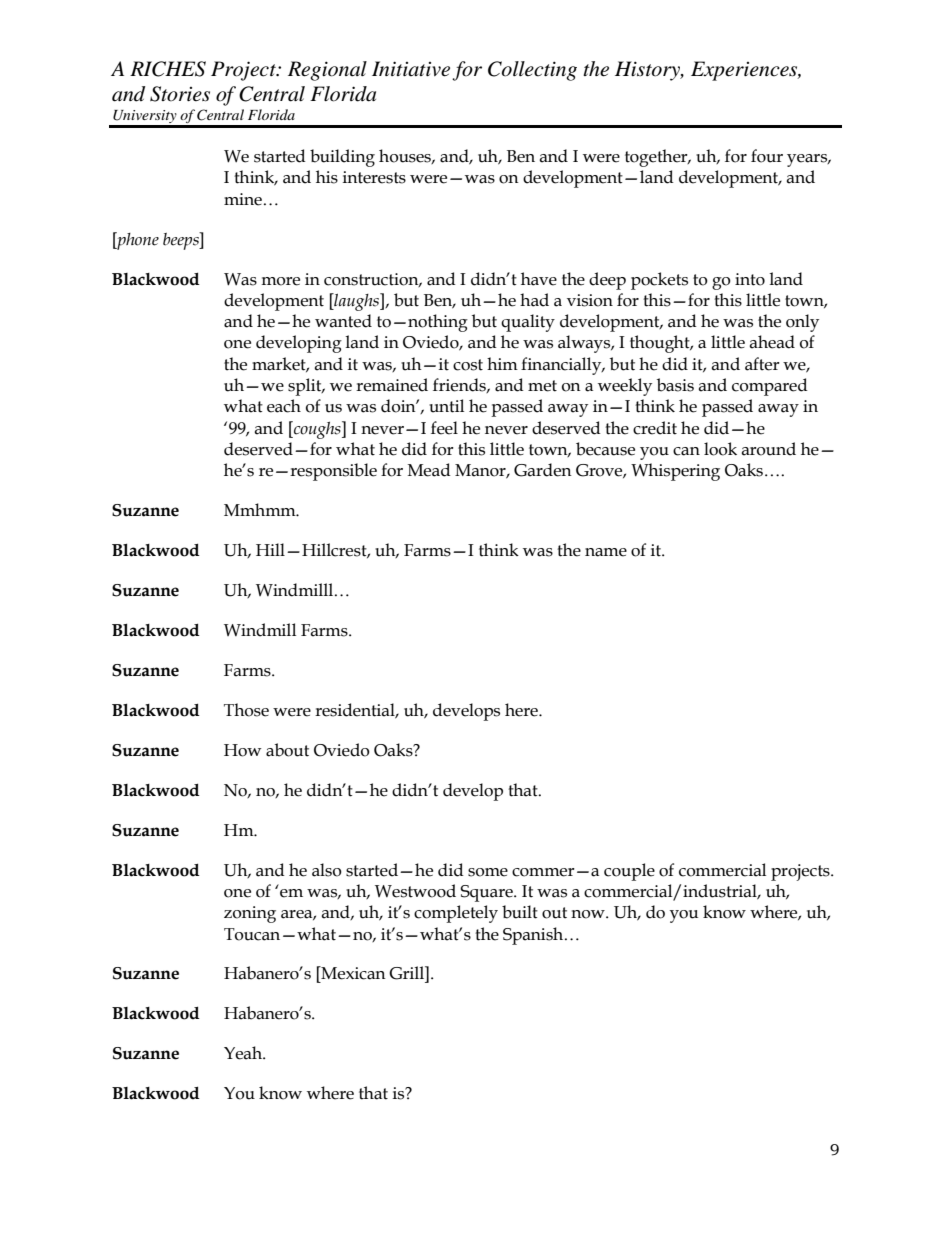 This document has height=1233, width=952. I want to click on about, so click(287, 750).
